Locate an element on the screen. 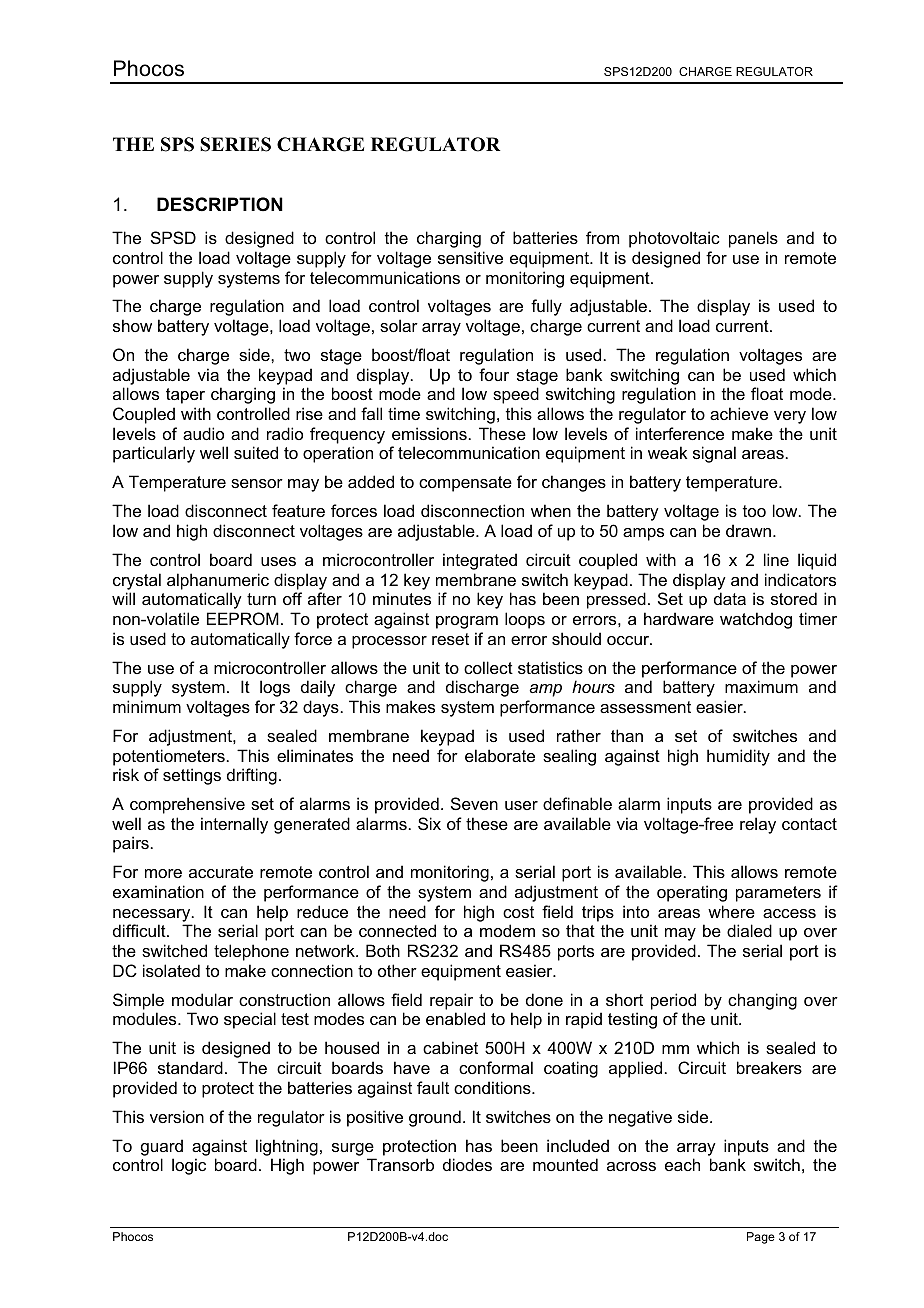 This screenshot has height=1308, width=924. maximum is located at coordinates (761, 686).
